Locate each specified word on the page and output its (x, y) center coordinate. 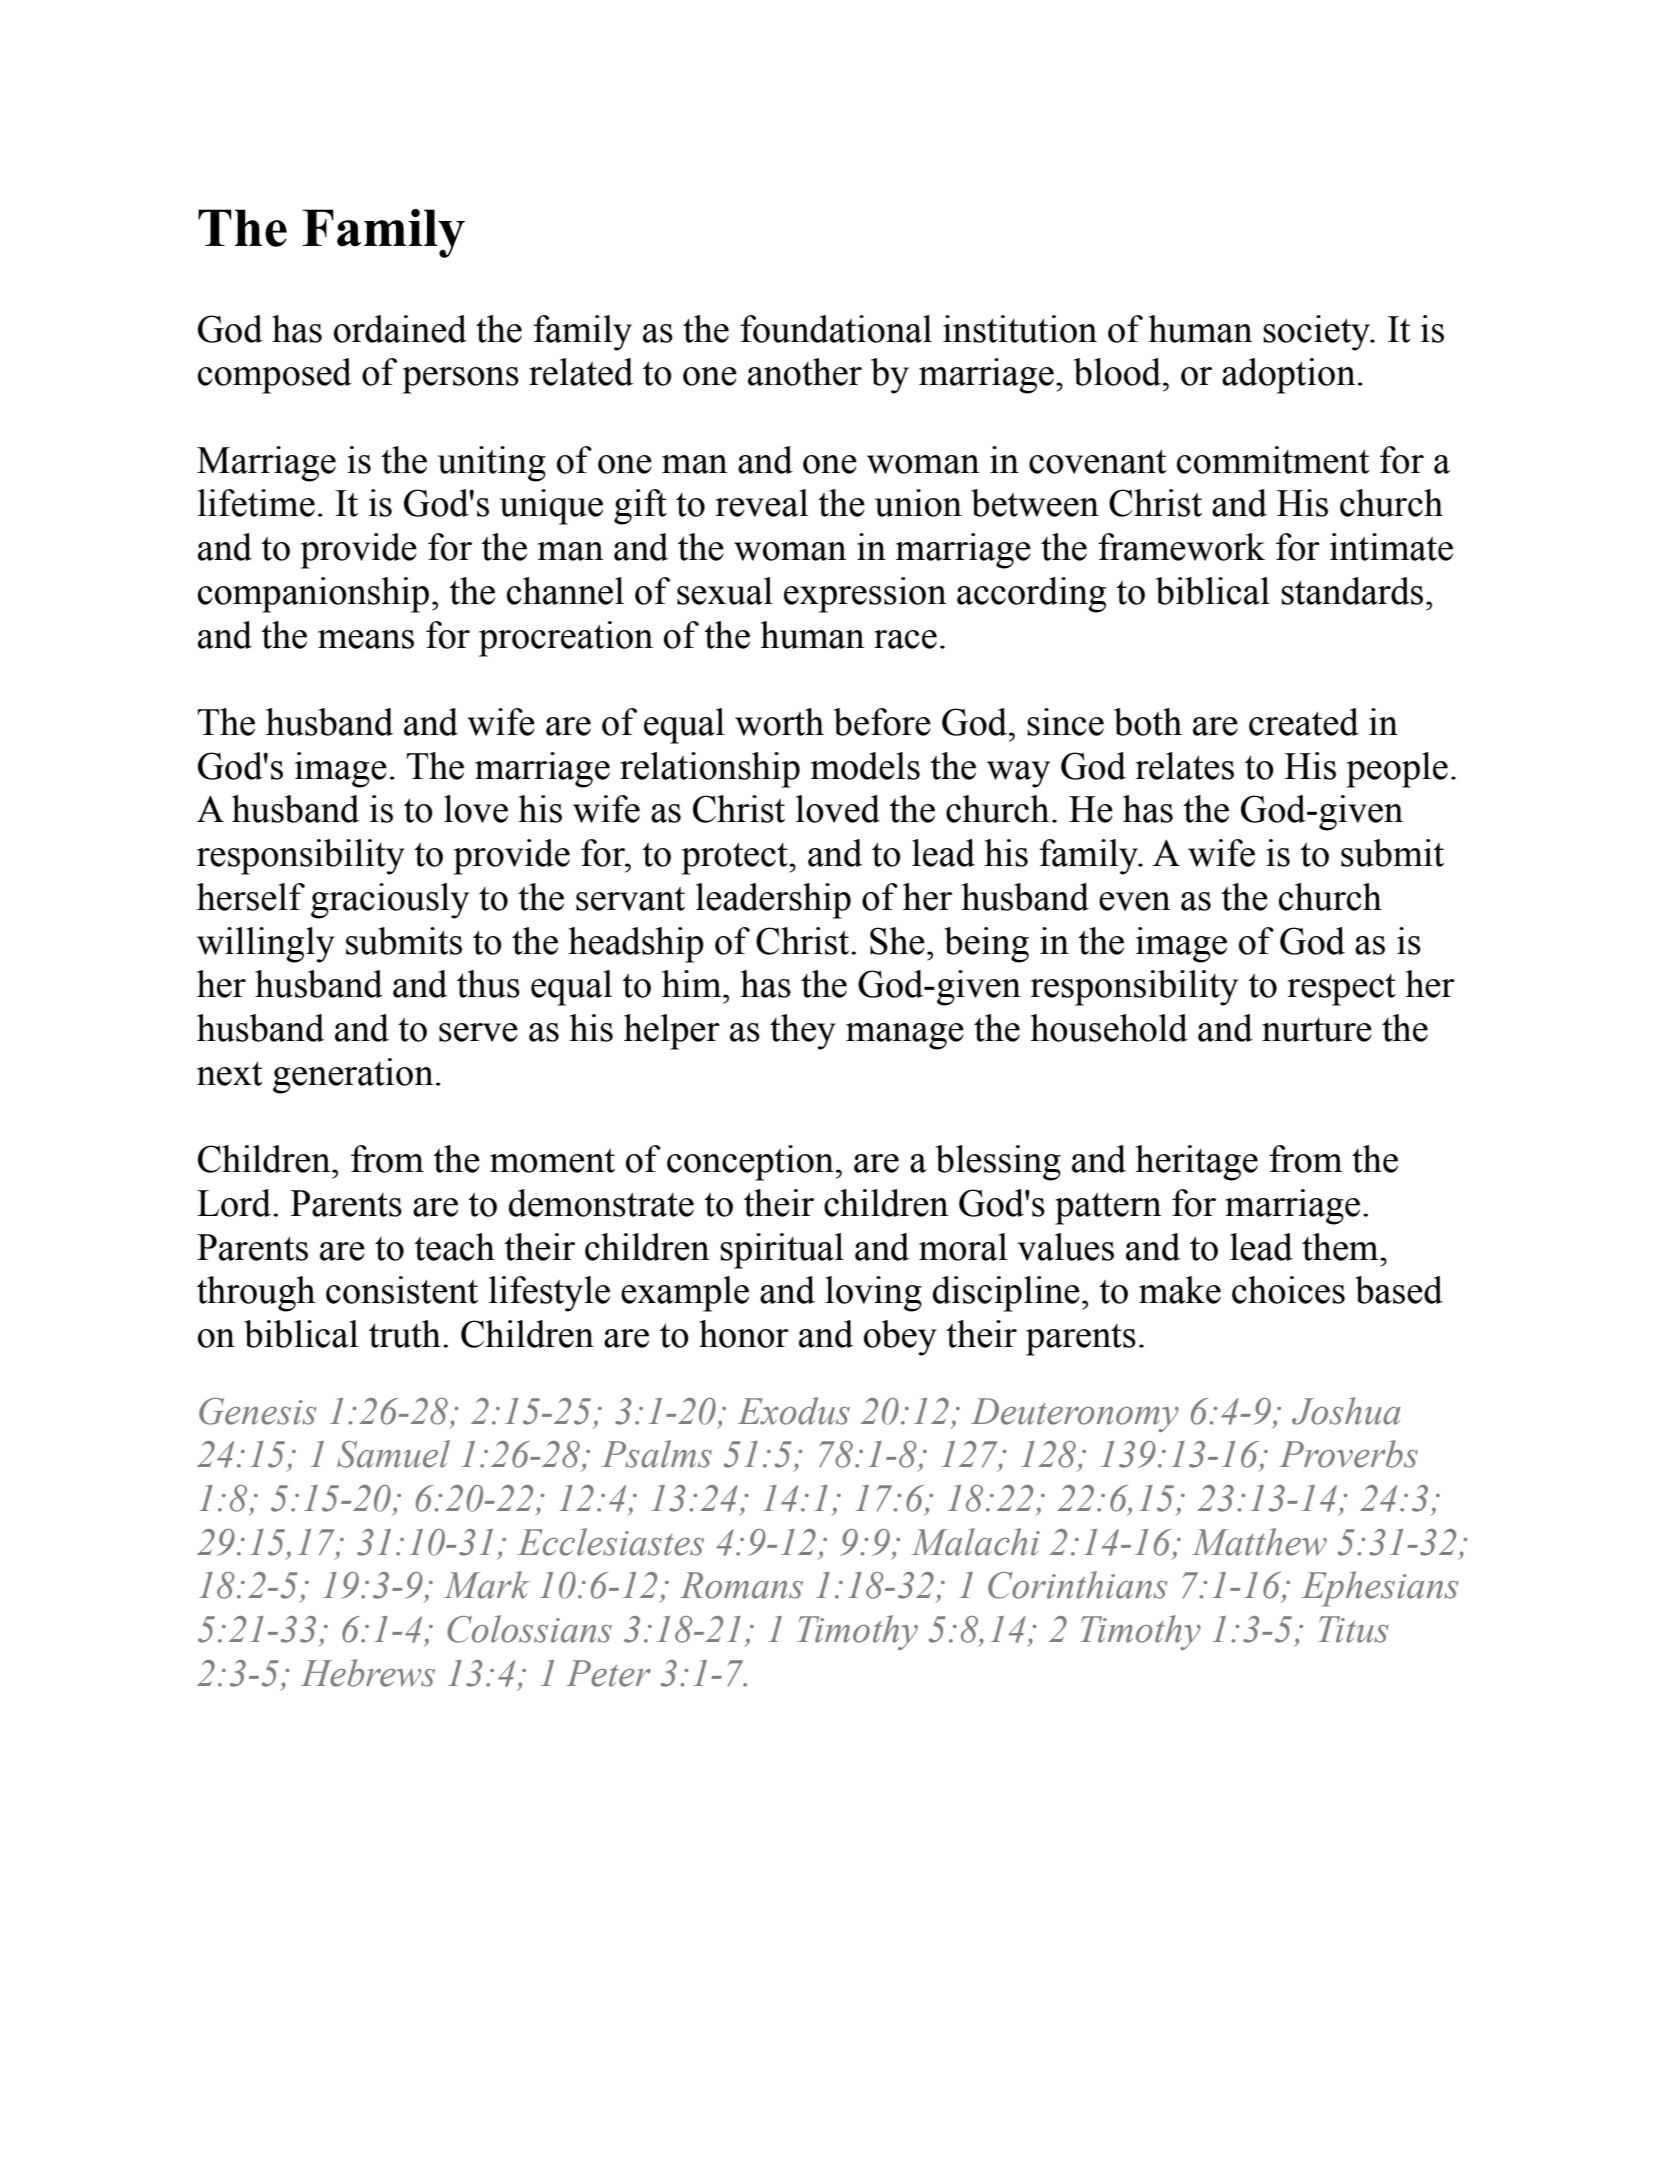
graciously (390, 901)
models (865, 766)
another (805, 372)
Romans (741, 1585)
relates (1184, 766)
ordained (400, 329)
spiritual (782, 1251)
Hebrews (368, 1673)
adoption (1289, 376)
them (1341, 1247)
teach (454, 1247)
